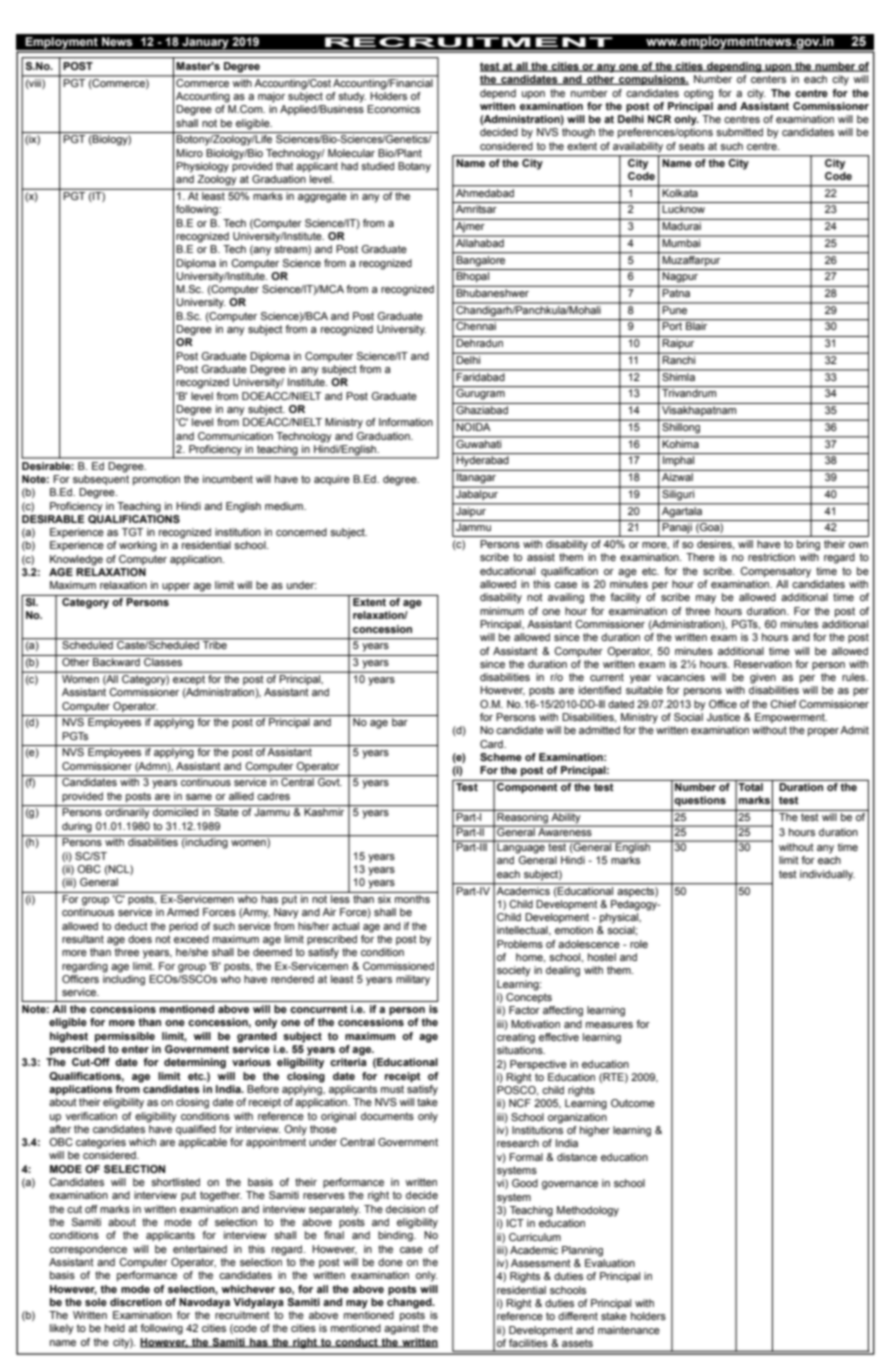 This image has height=1372, width=892. Describe the element at coordinates (739, 132) in the image. I see `submitted` at that location.
